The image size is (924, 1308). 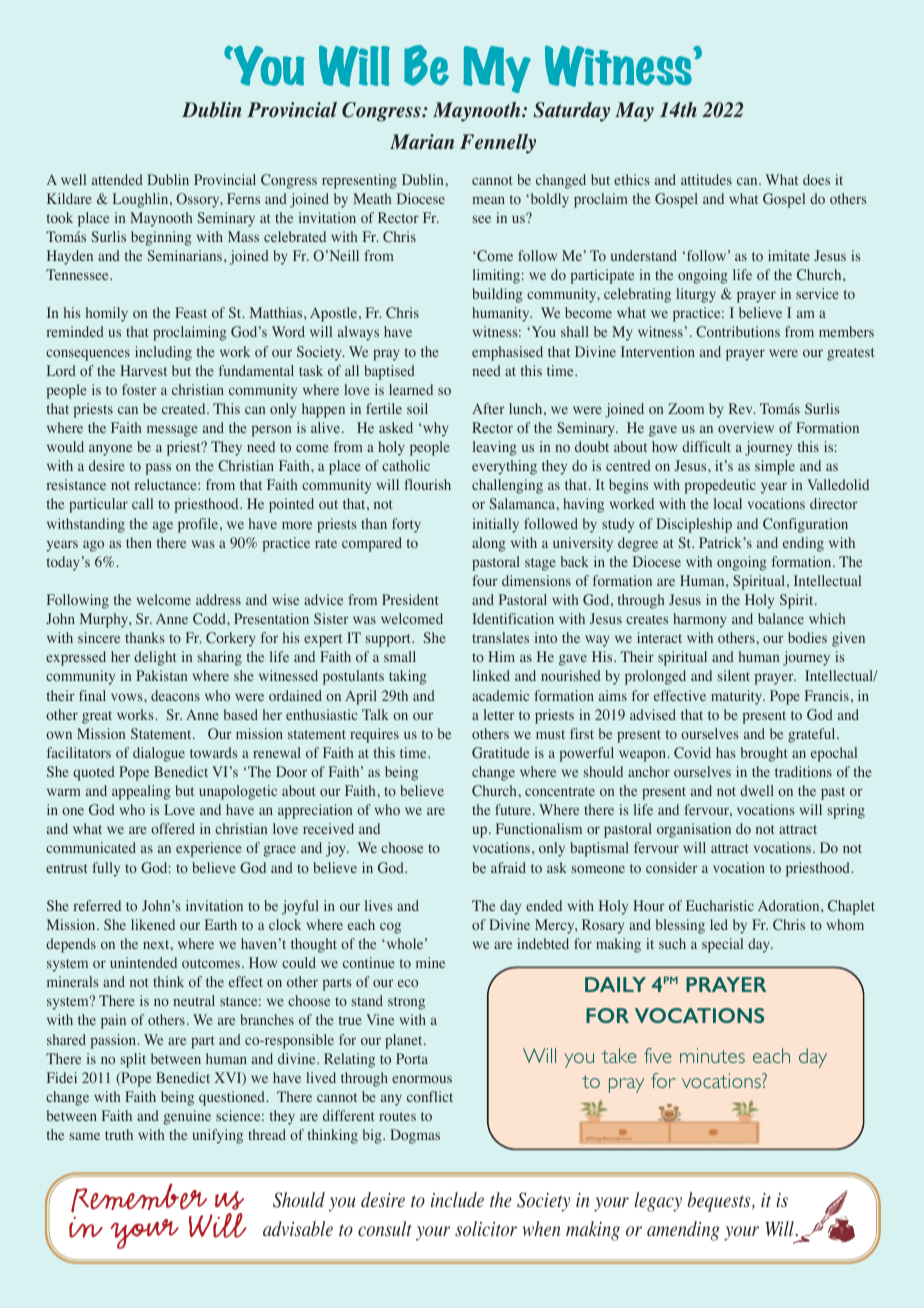 What do you see at coordinates (161, 675) in the page?
I see `Pakistan` at bounding box center [161, 675].
